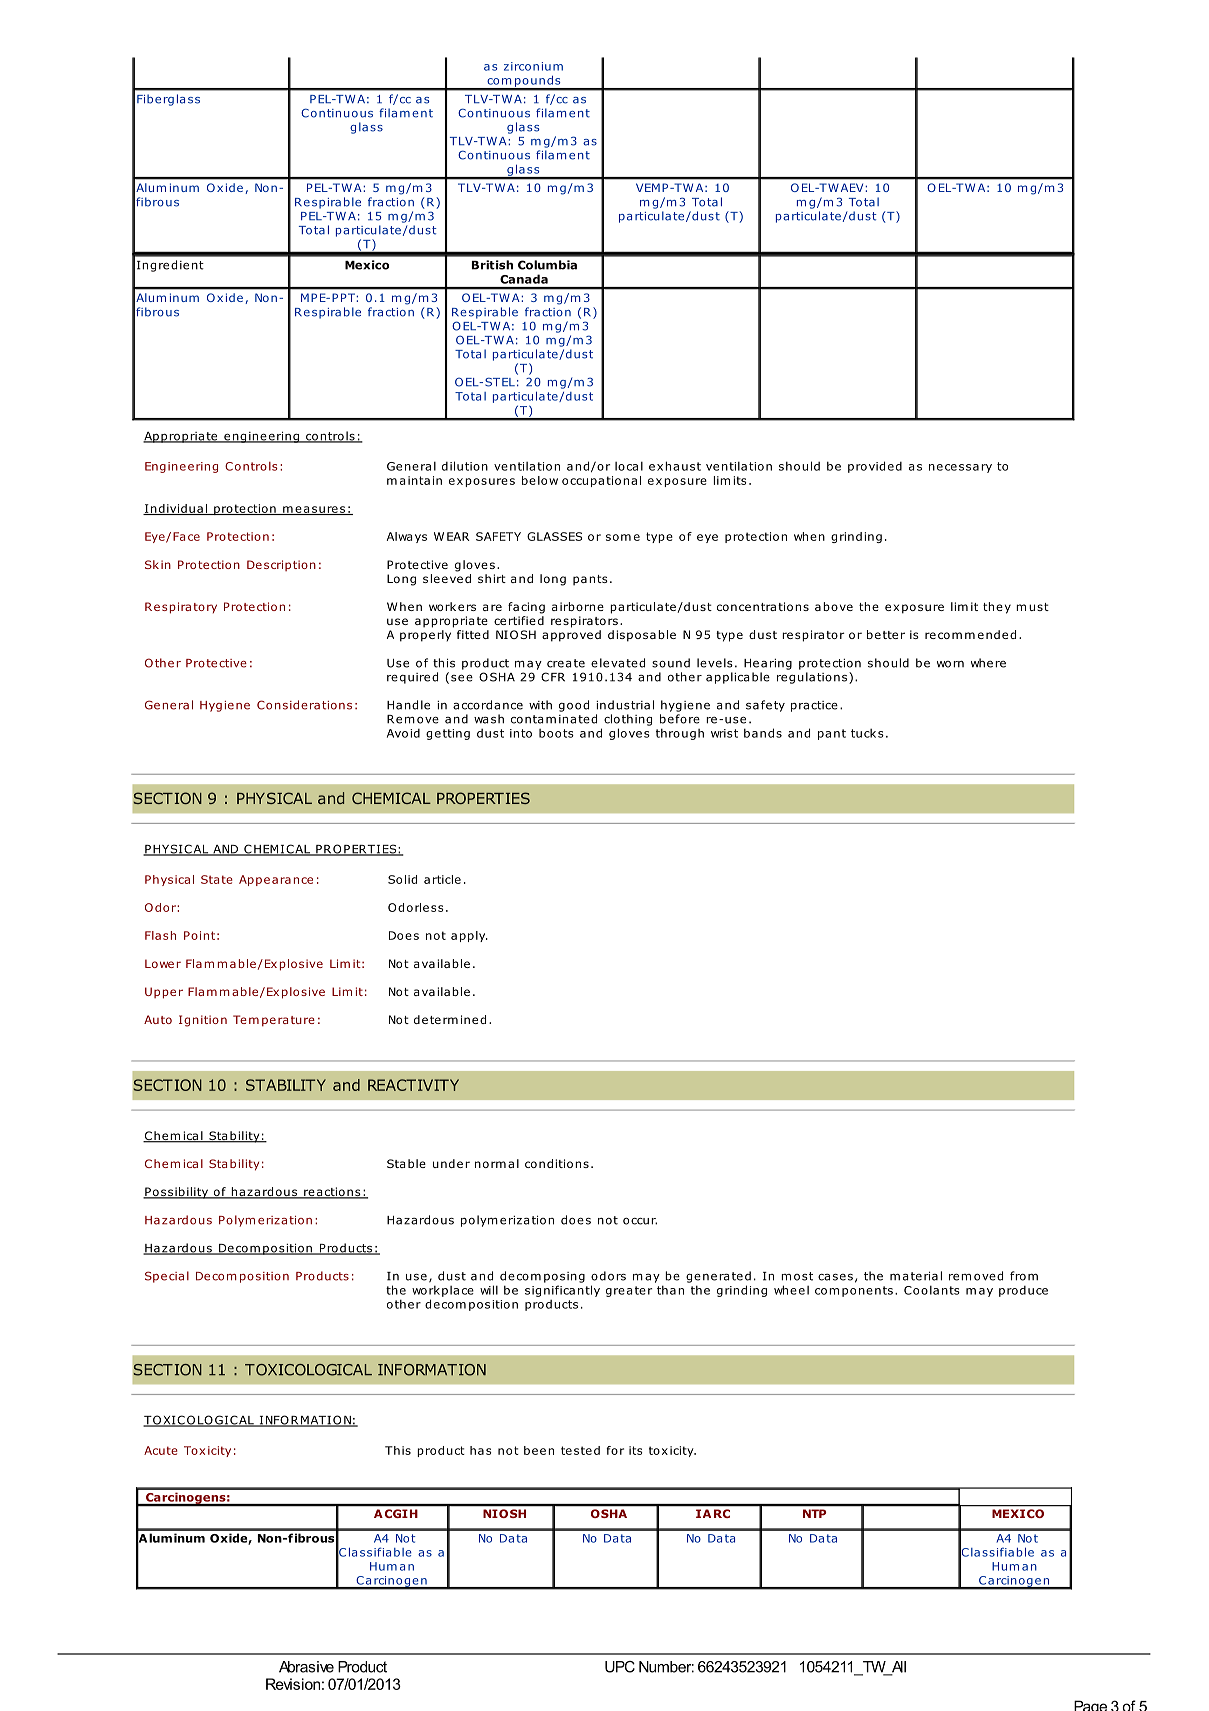 Image resolution: width=1209 pixels, height=1711 pixels. I want to click on Abrasive, so click(306, 1667).
